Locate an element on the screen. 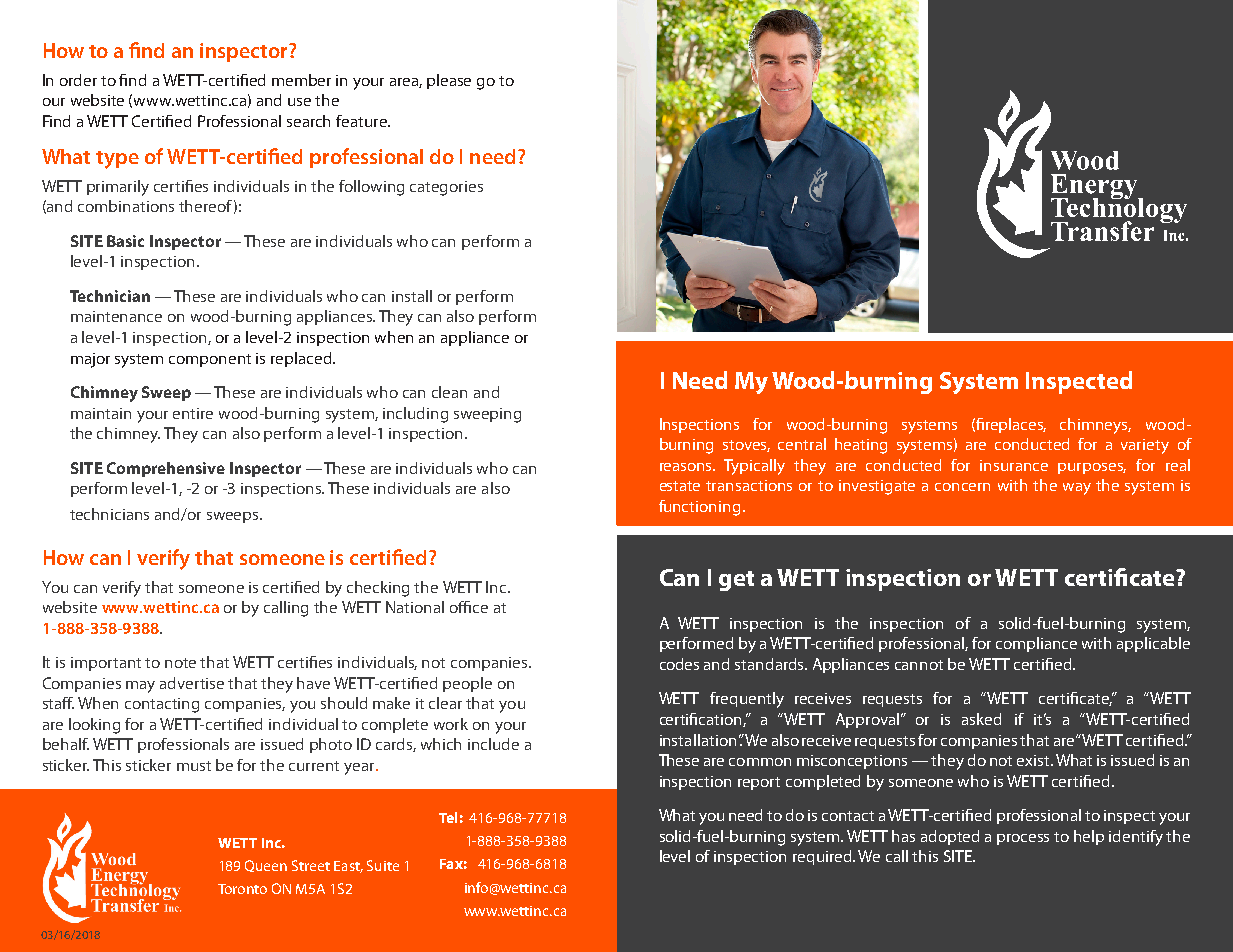 The height and width of the screenshot is (952, 1233). use is located at coordinates (299, 102).
